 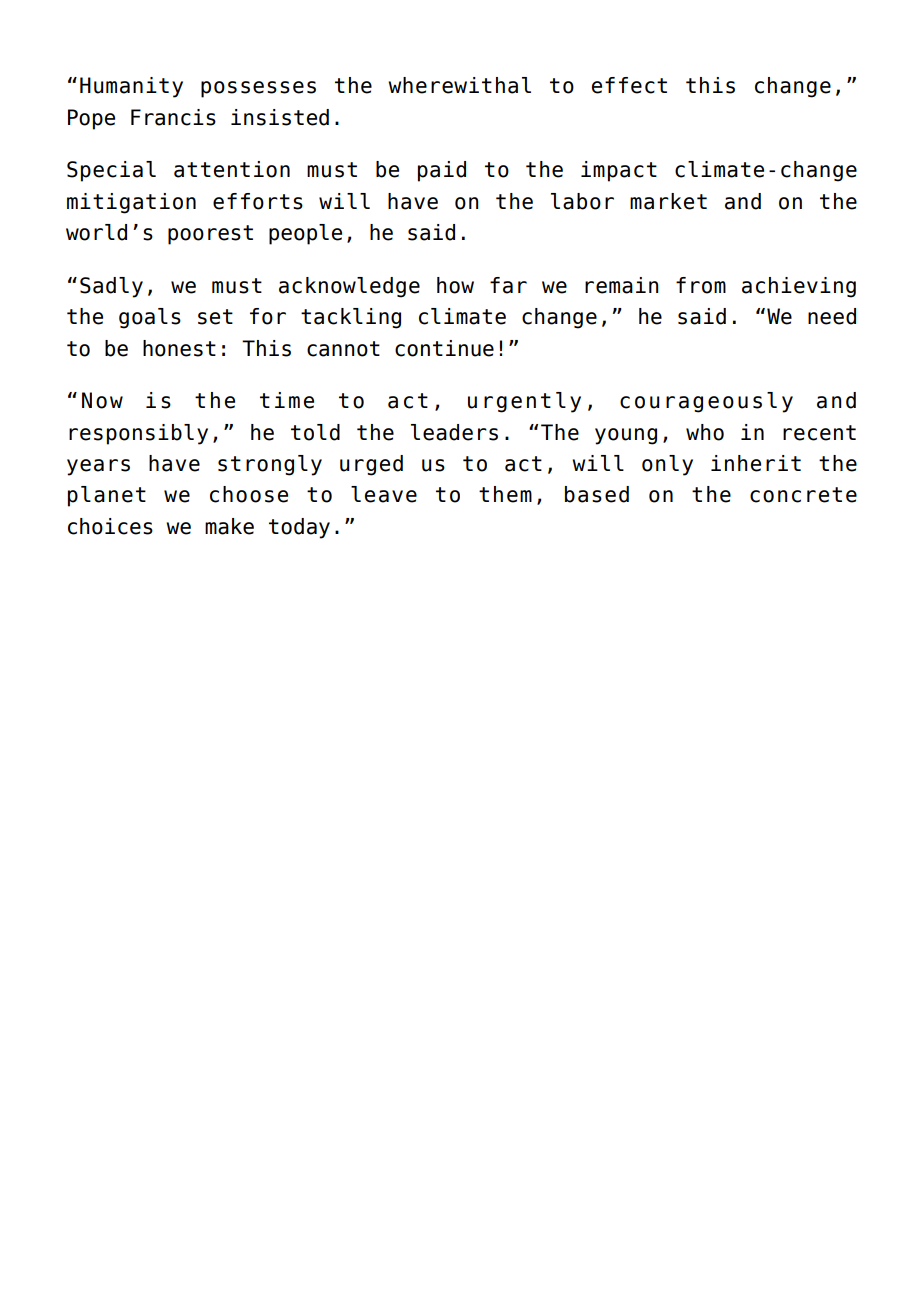 What do you see at coordinates (210, 235) in the document?
I see `poorest` at bounding box center [210, 235].
